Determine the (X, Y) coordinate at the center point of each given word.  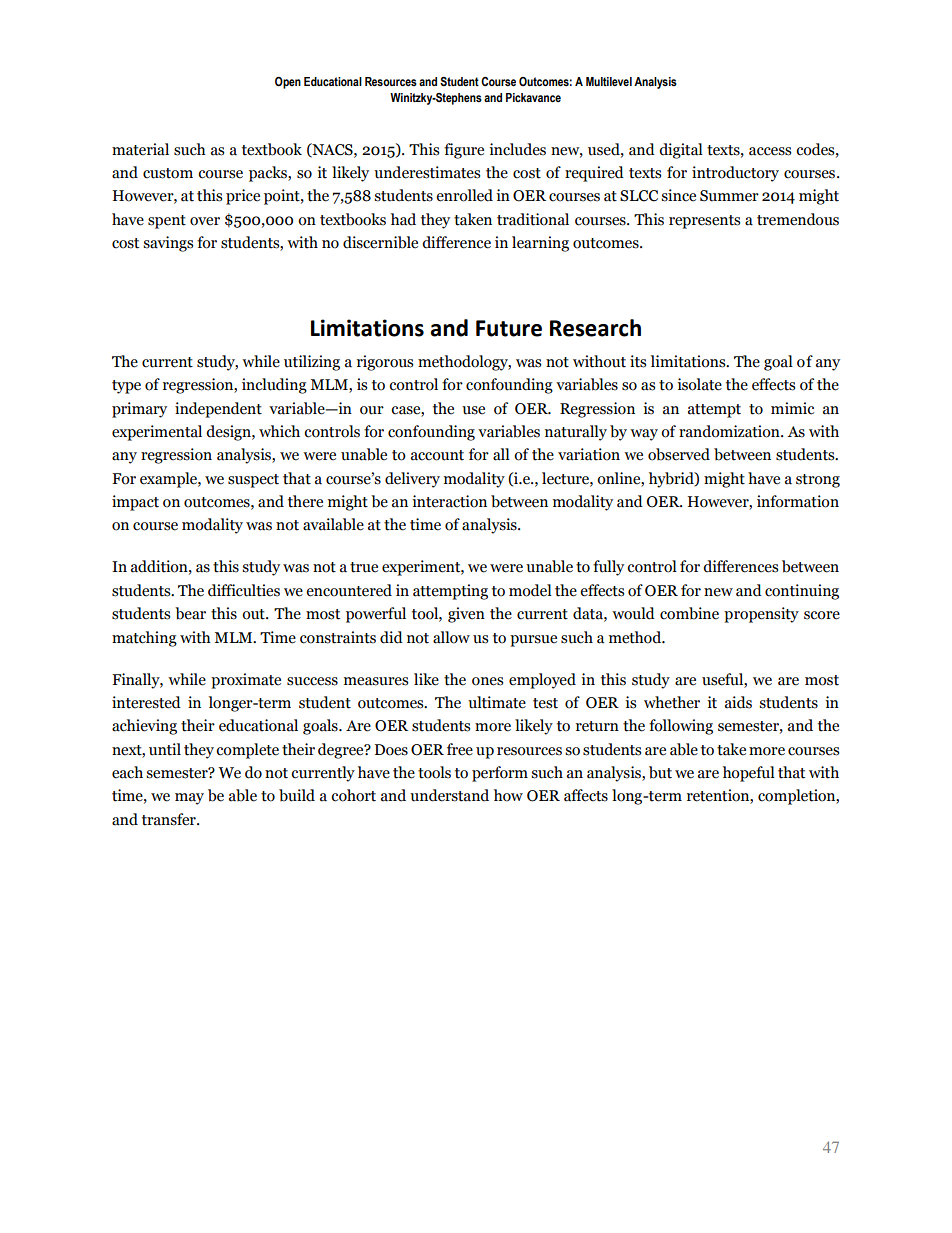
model (530, 590)
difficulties (244, 590)
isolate (699, 384)
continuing (802, 592)
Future (509, 328)
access (770, 151)
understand (449, 795)
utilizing (312, 363)
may (189, 799)
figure (464, 151)
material (140, 149)
